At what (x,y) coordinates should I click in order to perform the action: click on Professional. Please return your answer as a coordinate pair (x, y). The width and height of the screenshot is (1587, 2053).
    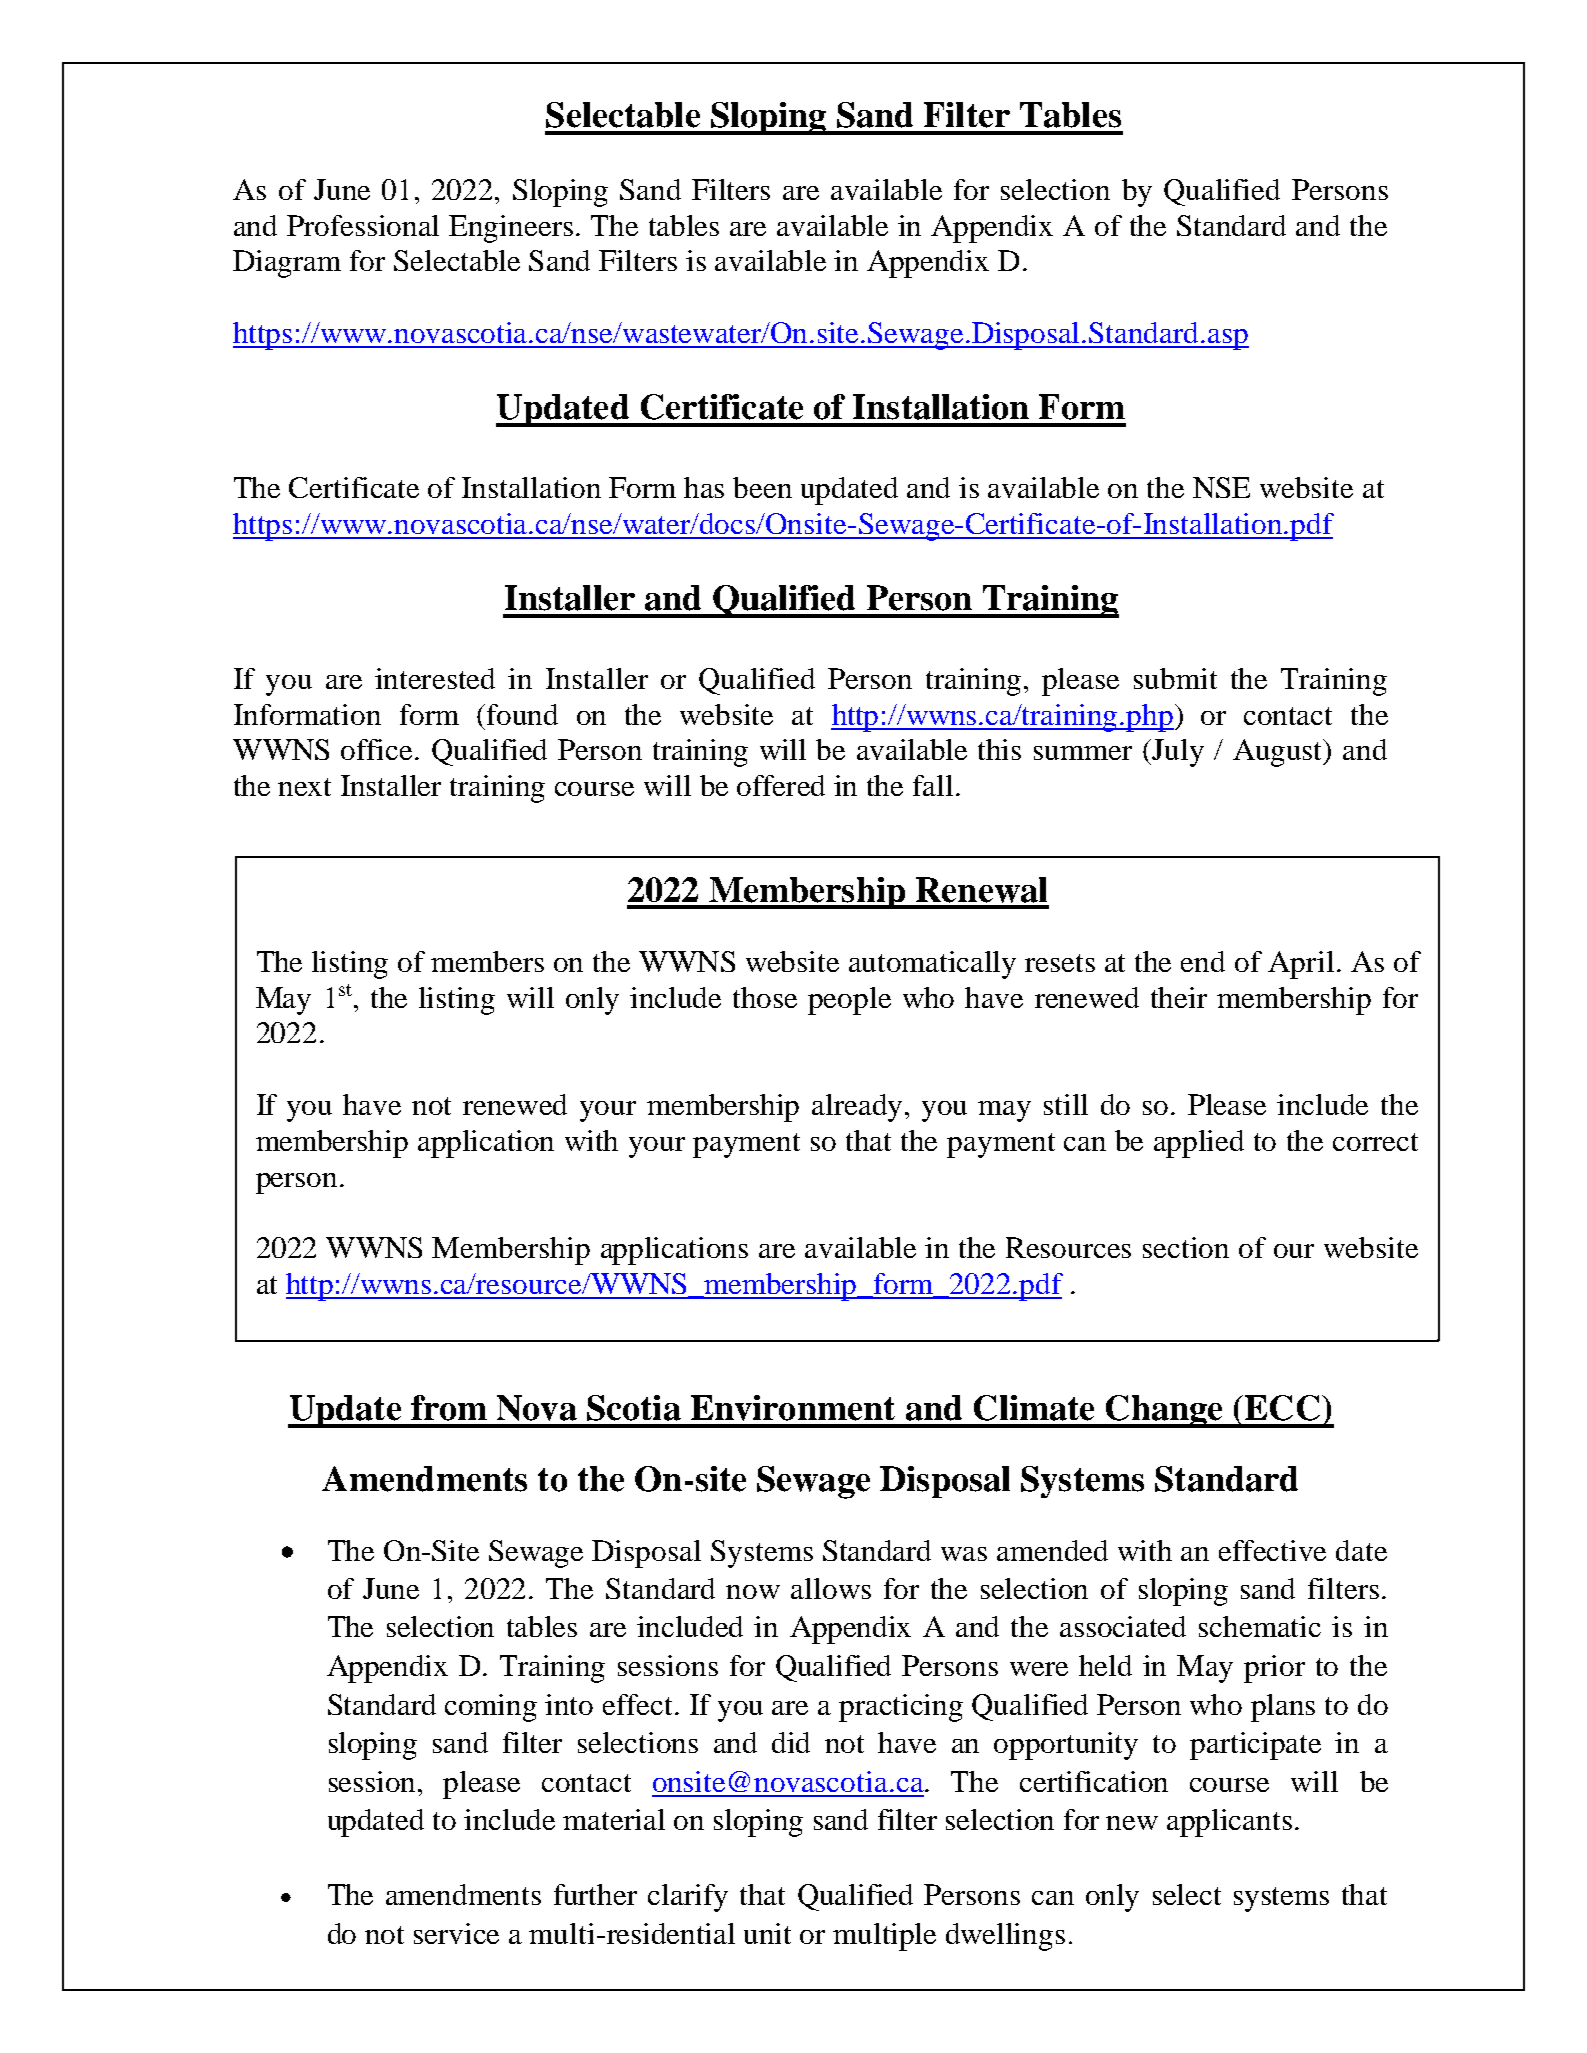
    Looking at the image, I should click on (363, 225).
